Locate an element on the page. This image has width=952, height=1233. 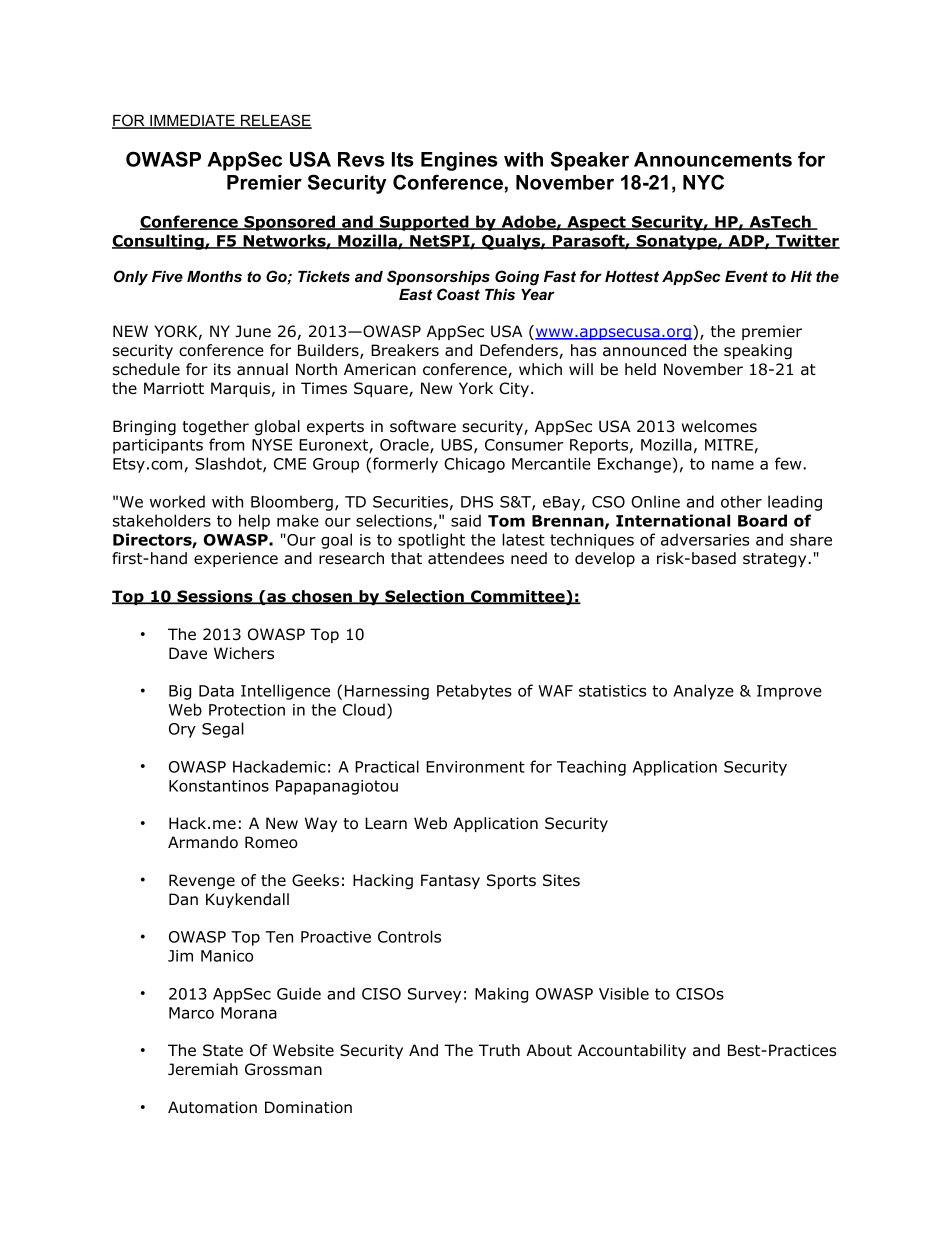
from is located at coordinates (226, 444).
